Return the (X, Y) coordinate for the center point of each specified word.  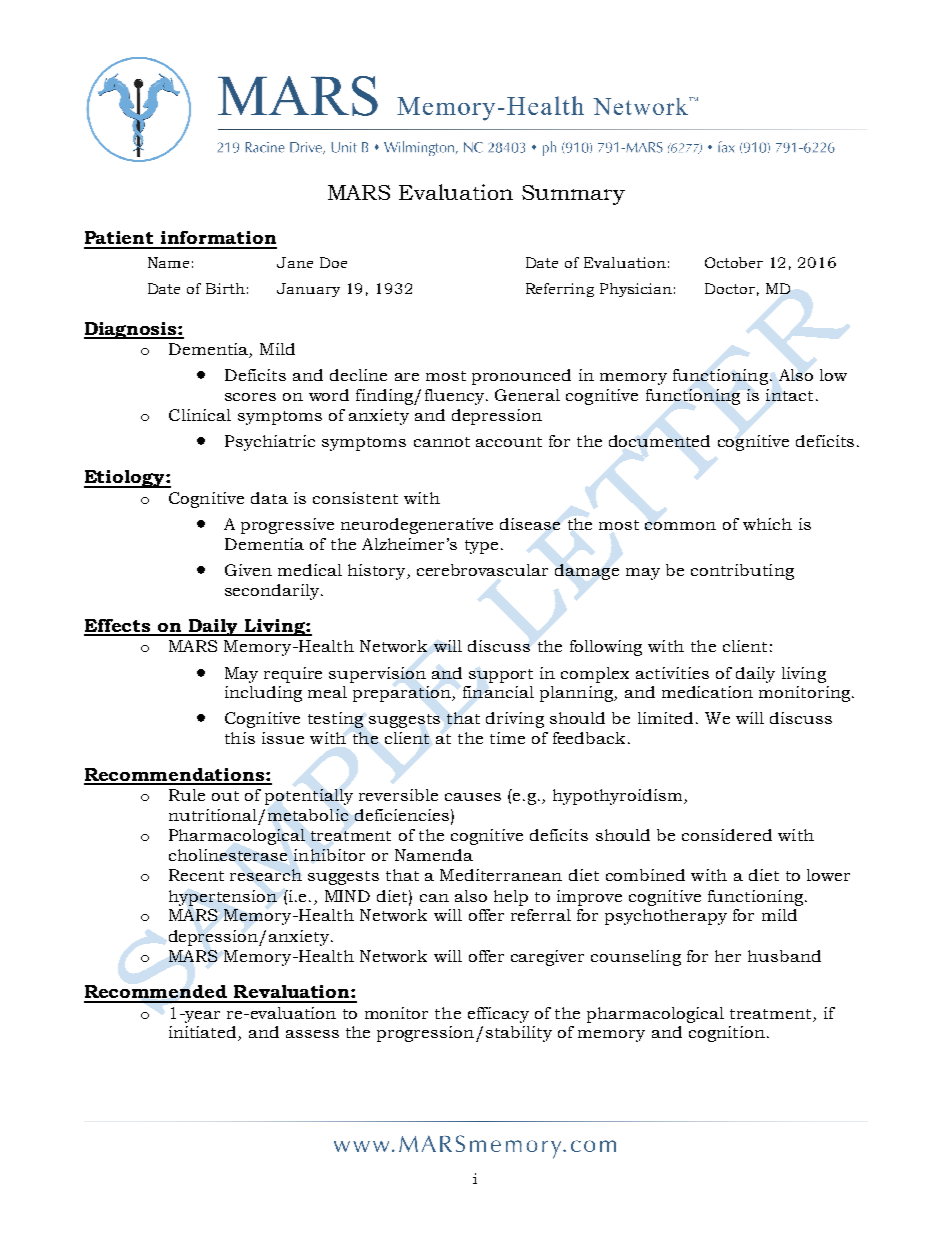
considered (727, 835)
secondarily (273, 592)
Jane (295, 262)
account (509, 442)
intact (789, 395)
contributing (742, 572)
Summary (573, 195)
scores (250, 397)
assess (312, 1034)
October (734, 262)
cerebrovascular (482, 570)
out (225, 796)
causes (473, 797)
